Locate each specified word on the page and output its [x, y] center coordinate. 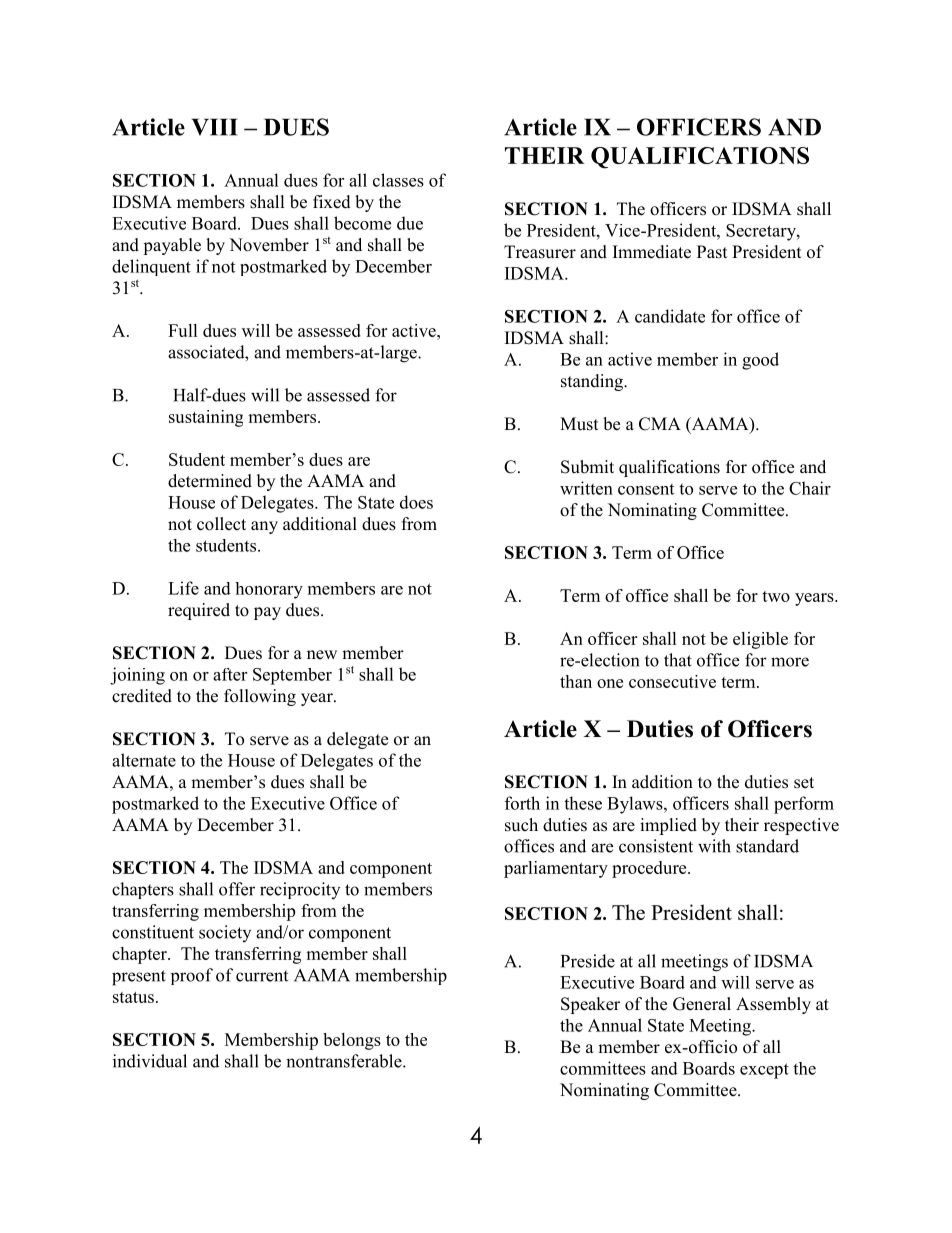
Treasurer [540, 252]
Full [183, 330]
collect [221, 524]
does [416, 502]
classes [398, 180]
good [760, 361]
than [576, 681]
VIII [215, 127]
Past [712, 252]
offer [237, 889]
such [521, 825]
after [230, 674]
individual [150, 1061]
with [714, 846]
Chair [810, 488]
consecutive [672, 681]
